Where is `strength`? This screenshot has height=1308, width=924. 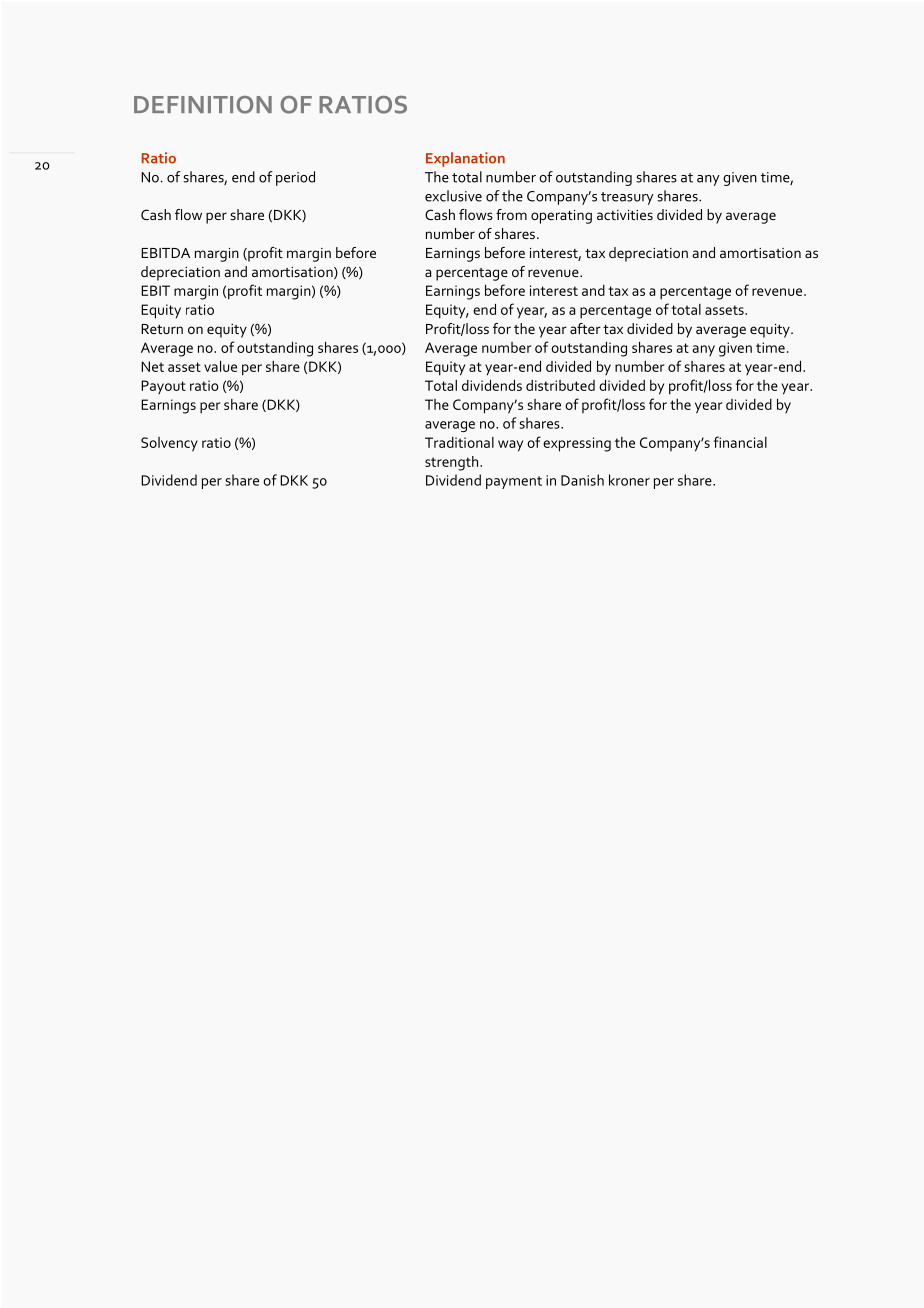 strength is located at coordinates (453, 463).
